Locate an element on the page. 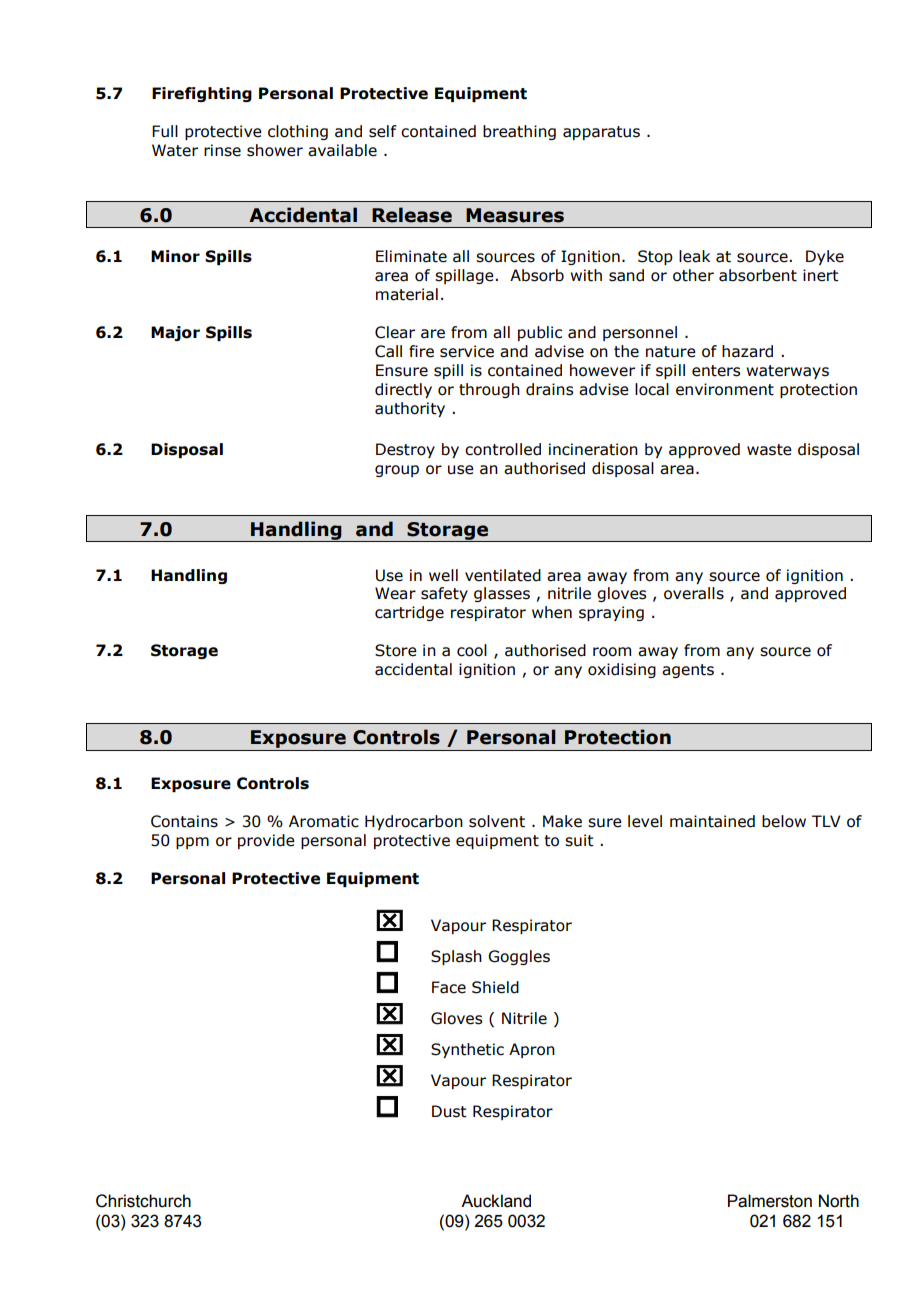  Major is located at coordinates (175, 333).
